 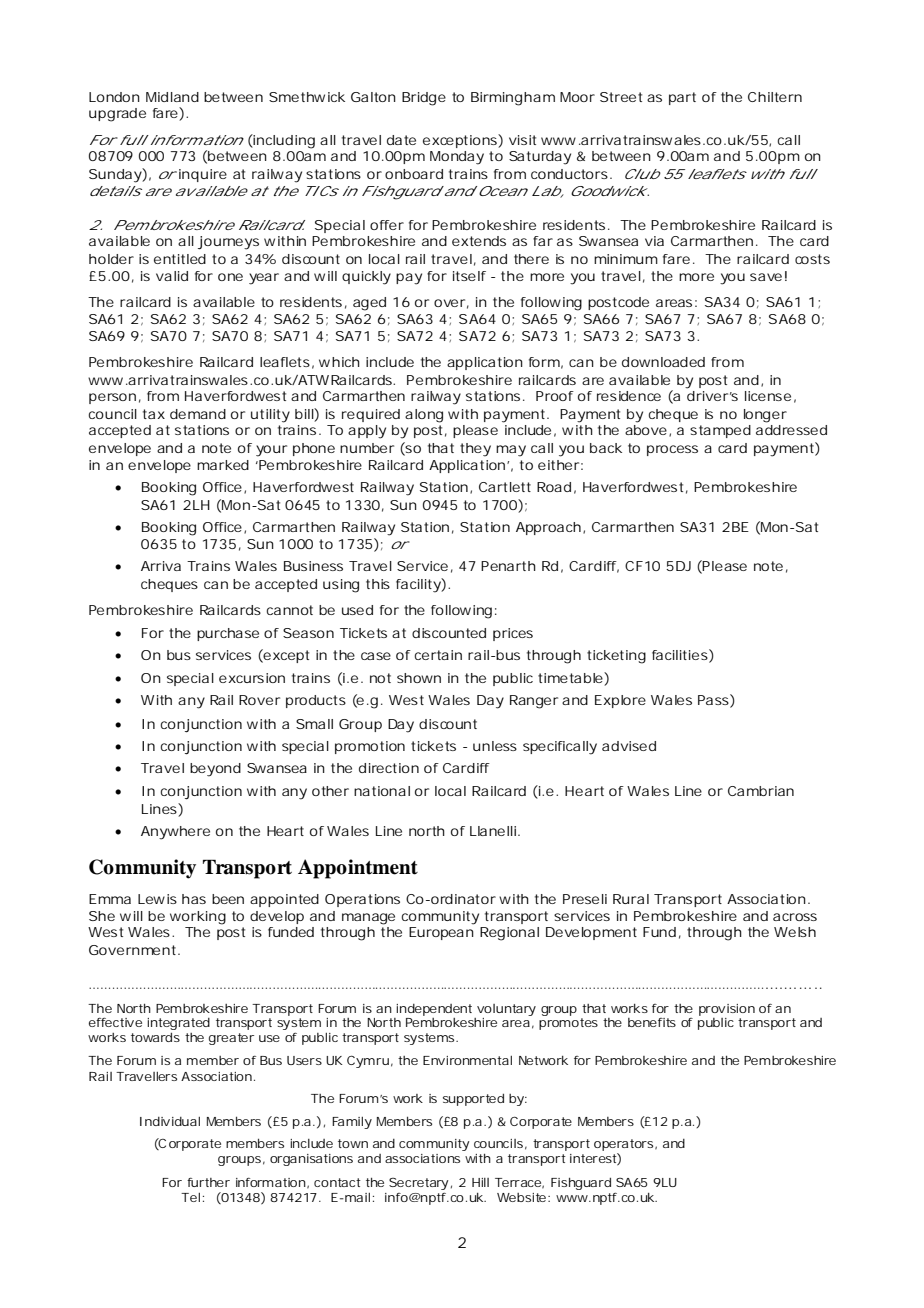 I want to click on part, so click(x=682, y=98).
